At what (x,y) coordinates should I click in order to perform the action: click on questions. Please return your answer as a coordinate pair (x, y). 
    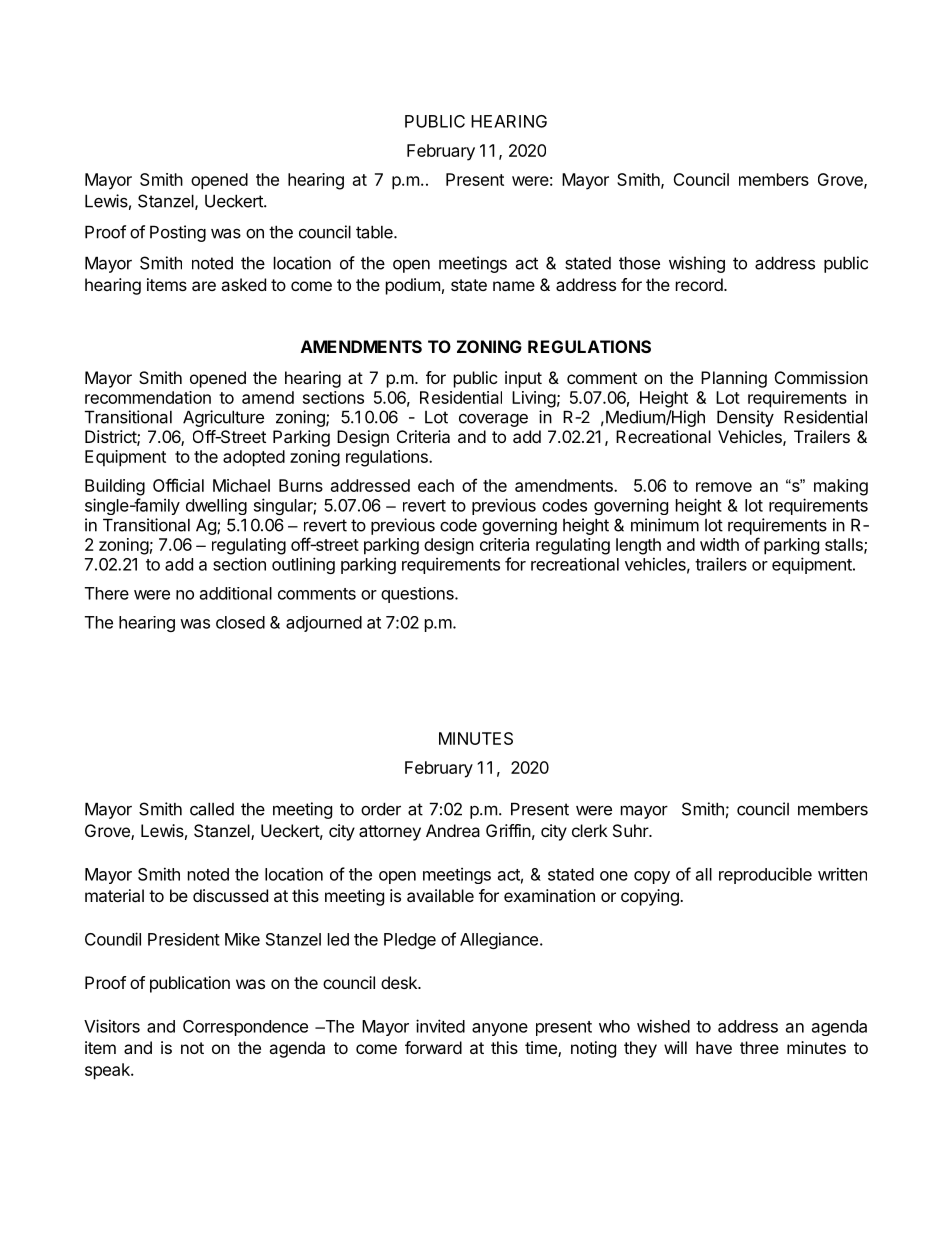
    Looking at the image, I should click on (418, 595).
